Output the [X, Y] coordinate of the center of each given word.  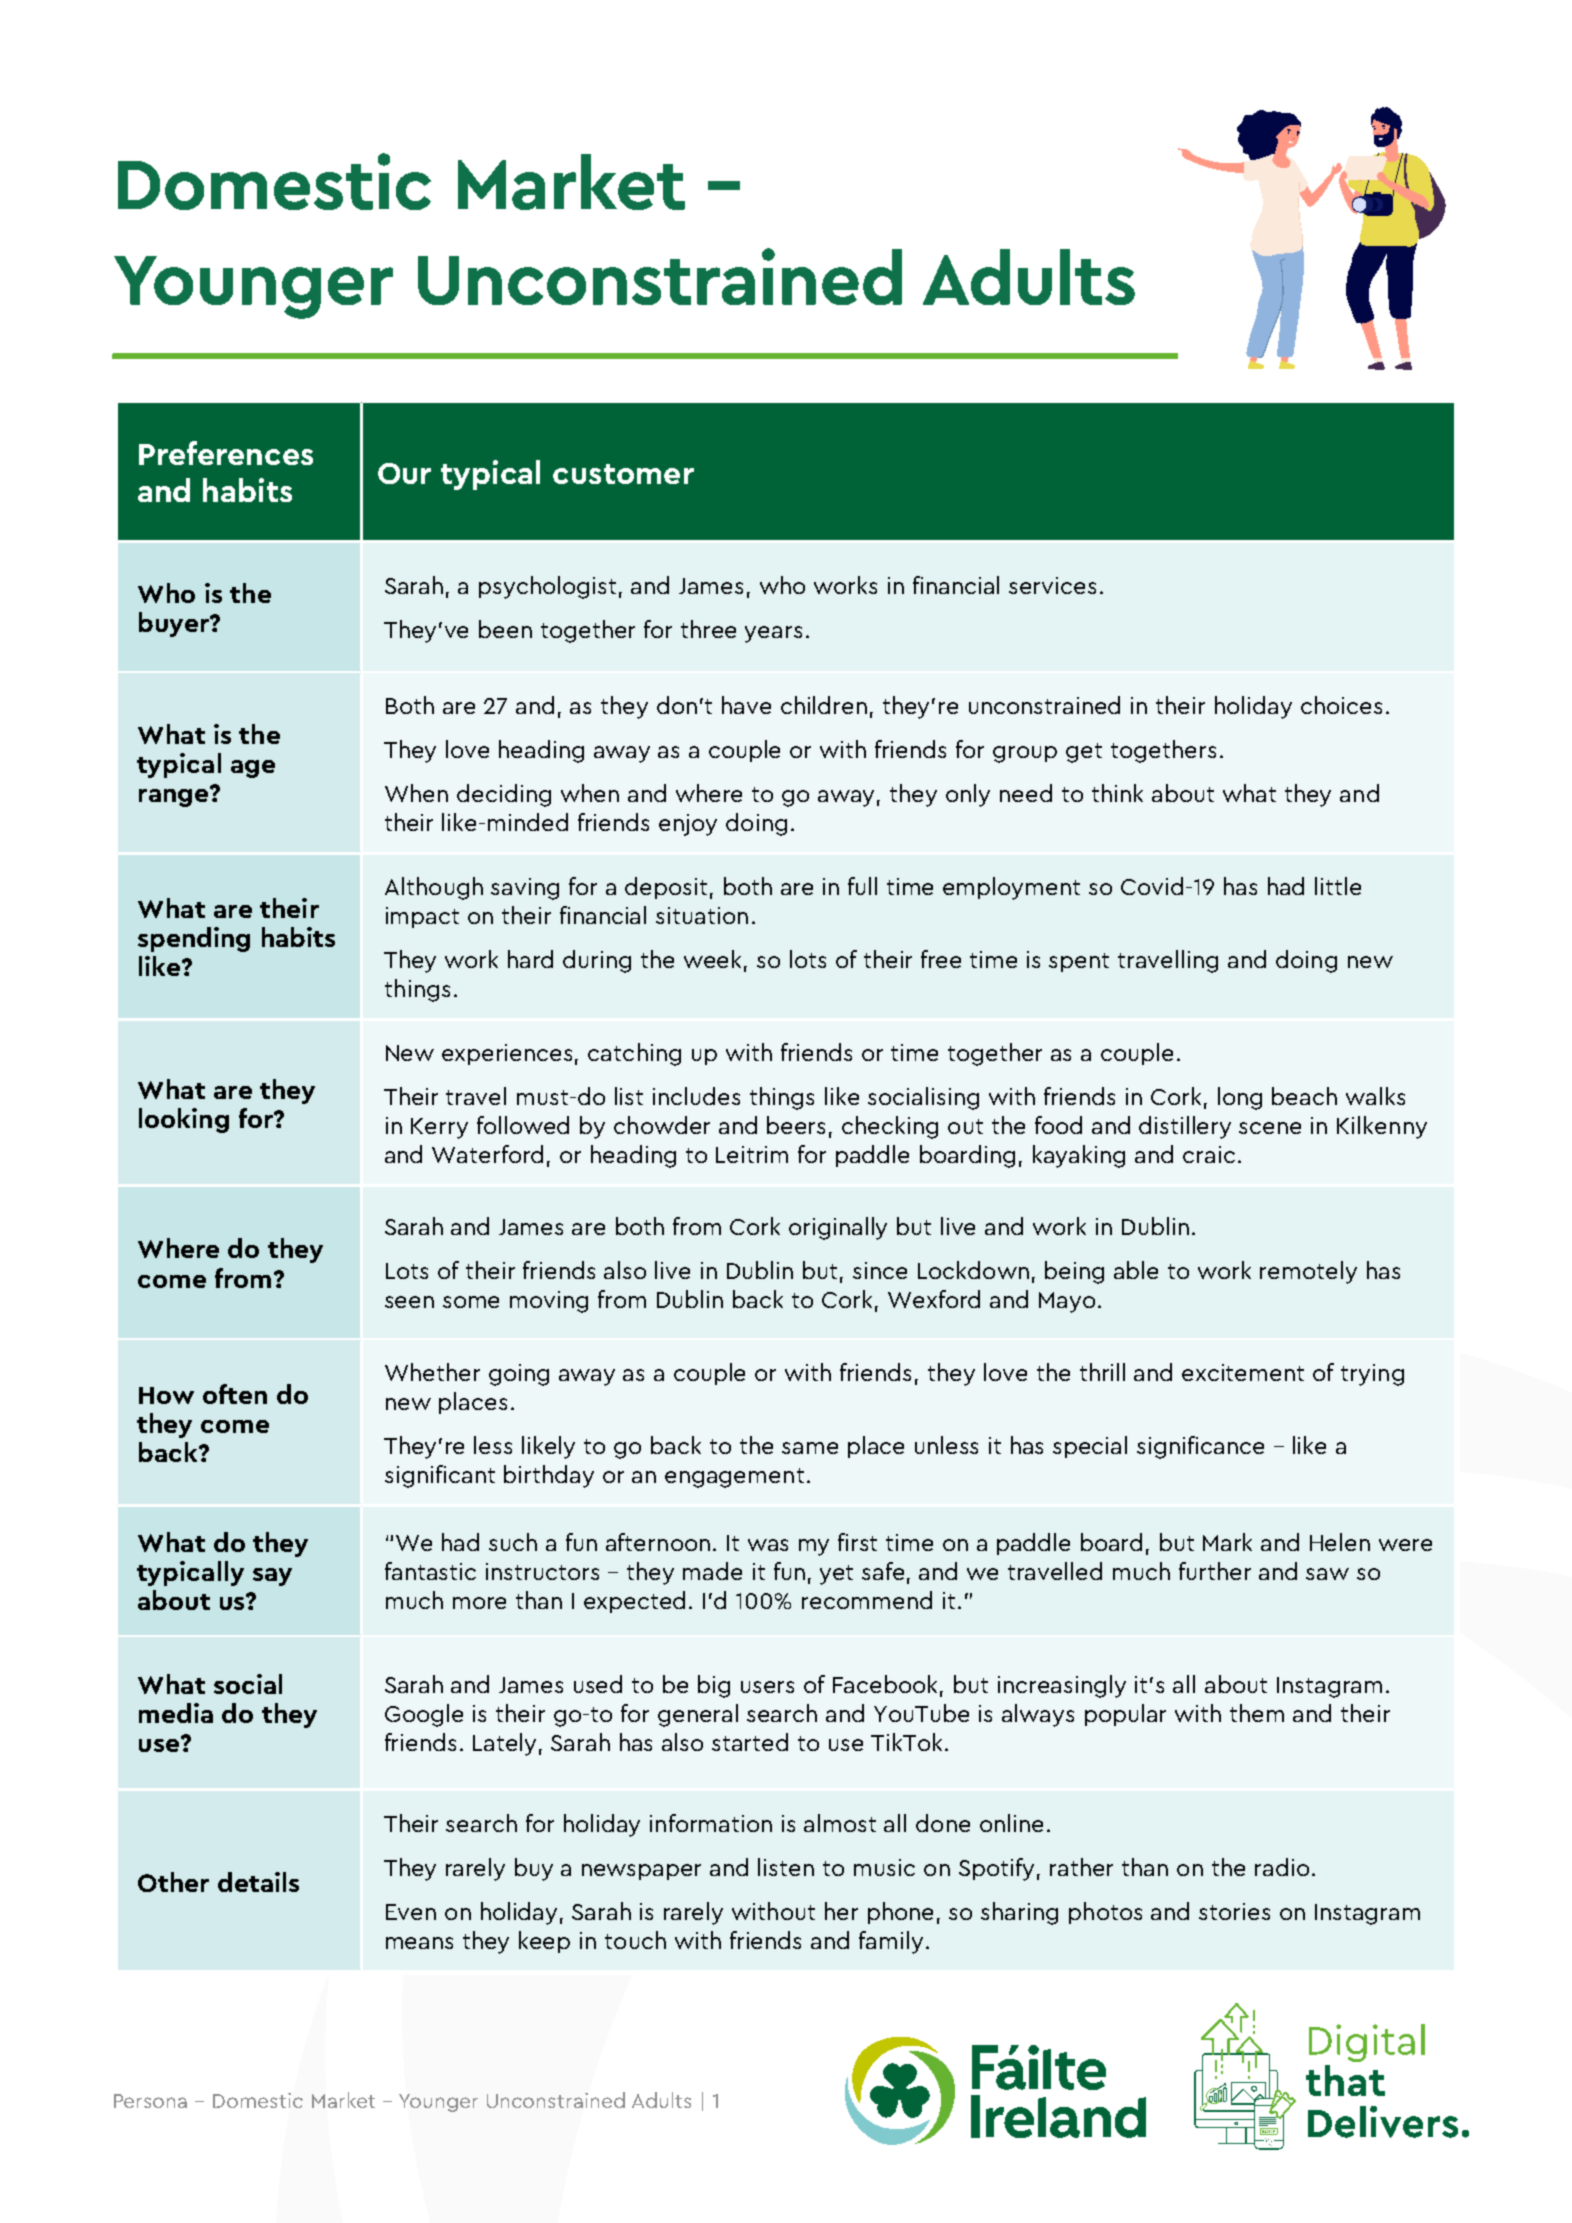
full [862, 886]
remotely [1308, 1272]
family [891, 1942]
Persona [150, 2101]
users [767, 1687]
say [272, 1577]
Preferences [226, 453]
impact [422, 917]
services [1052, 585]
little [1338, 886]
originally [838, 1228]
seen [409, 1302]
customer [623, 474]
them [1257, 1713]
